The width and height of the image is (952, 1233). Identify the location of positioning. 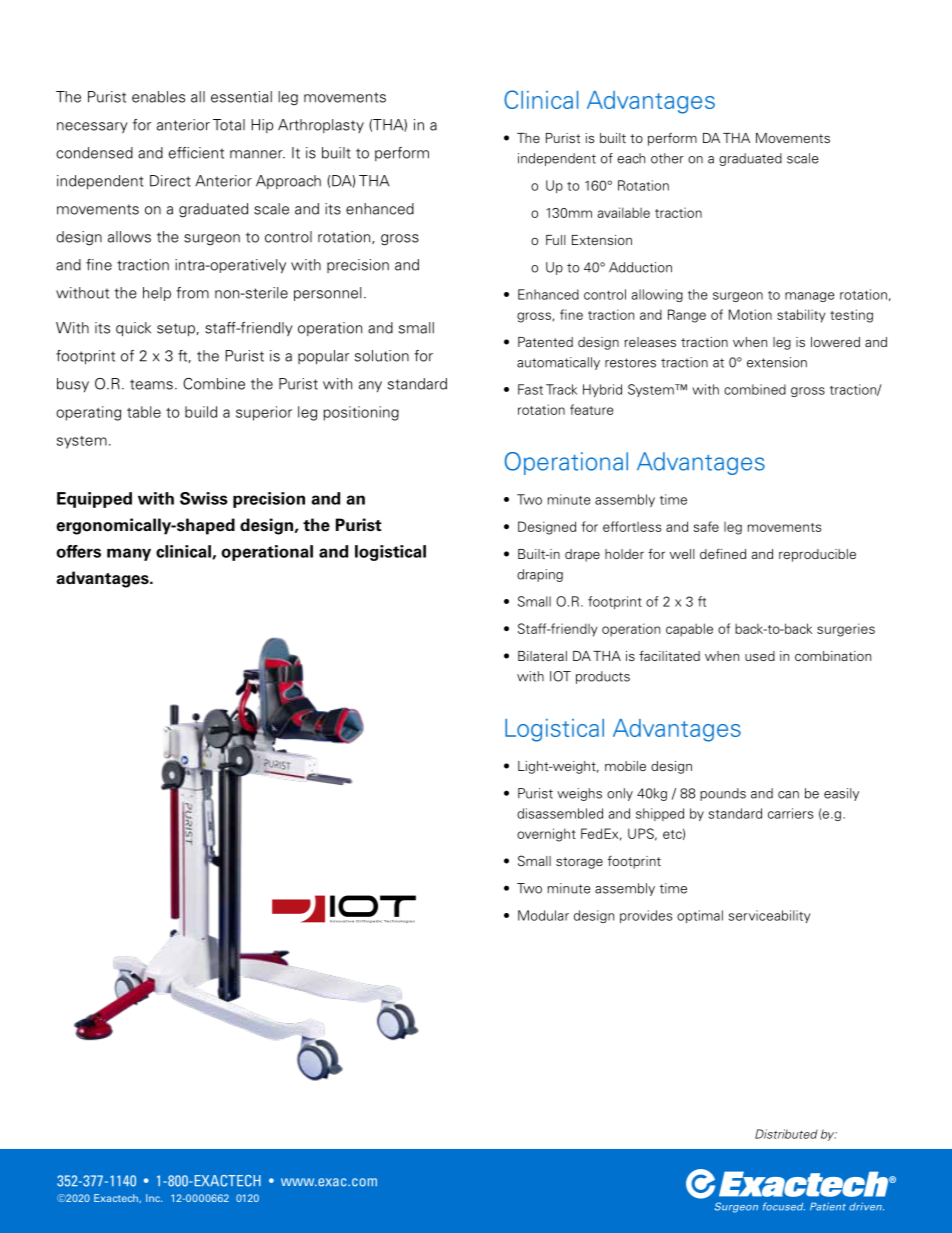
(361, 413).
